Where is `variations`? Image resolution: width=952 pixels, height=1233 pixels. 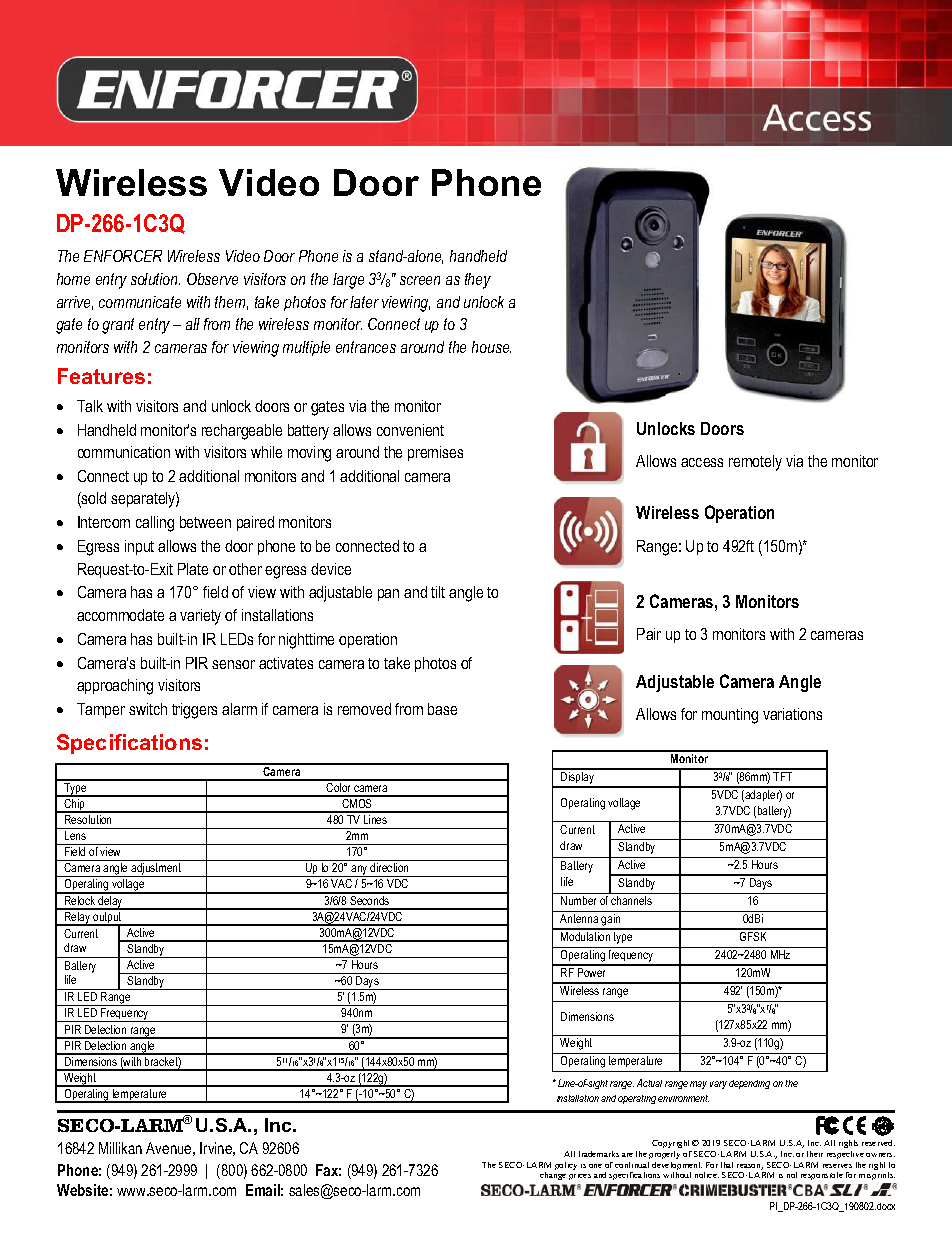
variations is located at coordinates (792, 714).
